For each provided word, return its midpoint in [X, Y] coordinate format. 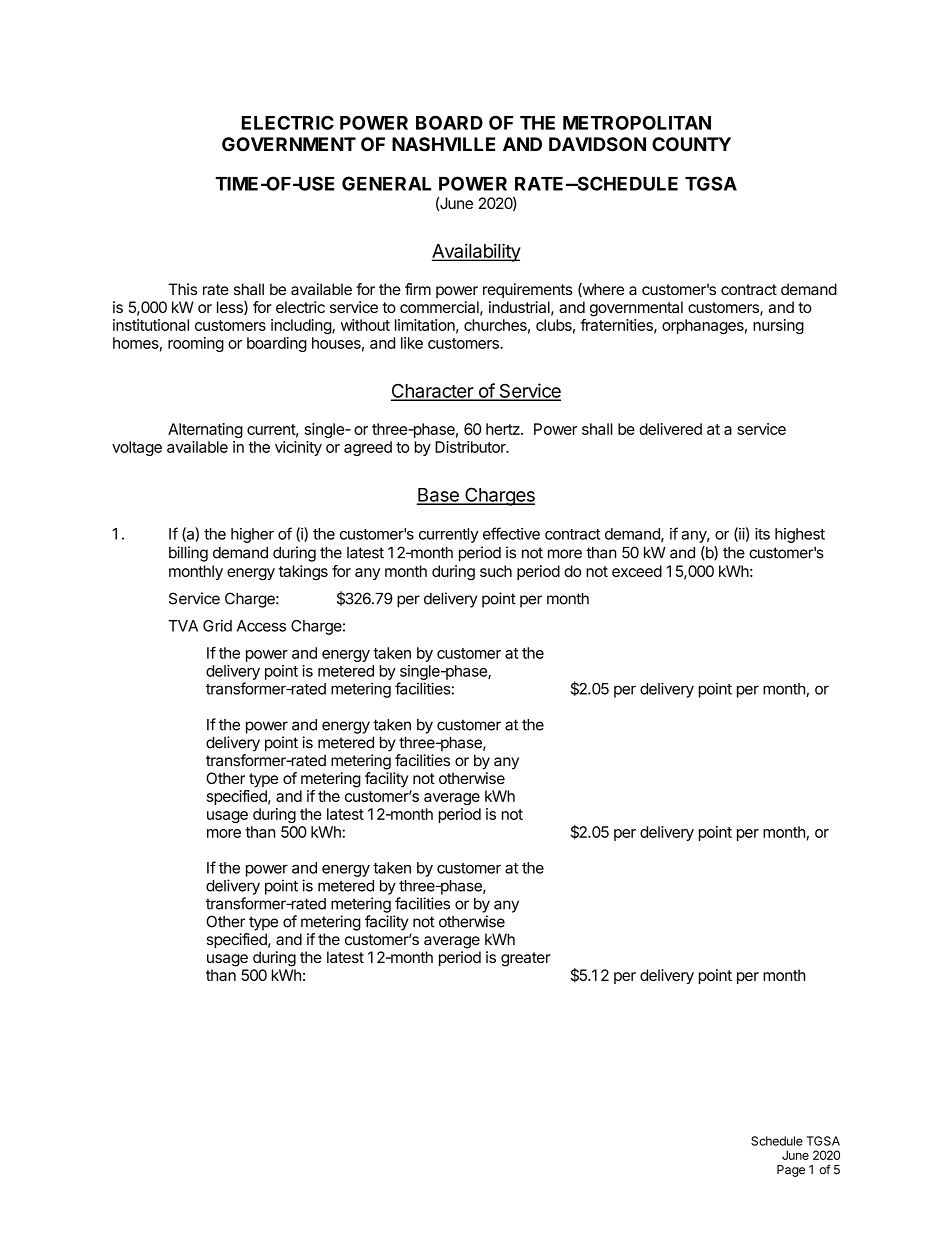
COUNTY [691, 144]
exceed [637, 571]
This [182, 289]
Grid [217, 626]
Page [791, 1171]
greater [526, 959]
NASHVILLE [443, 144]
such [496, 571]
